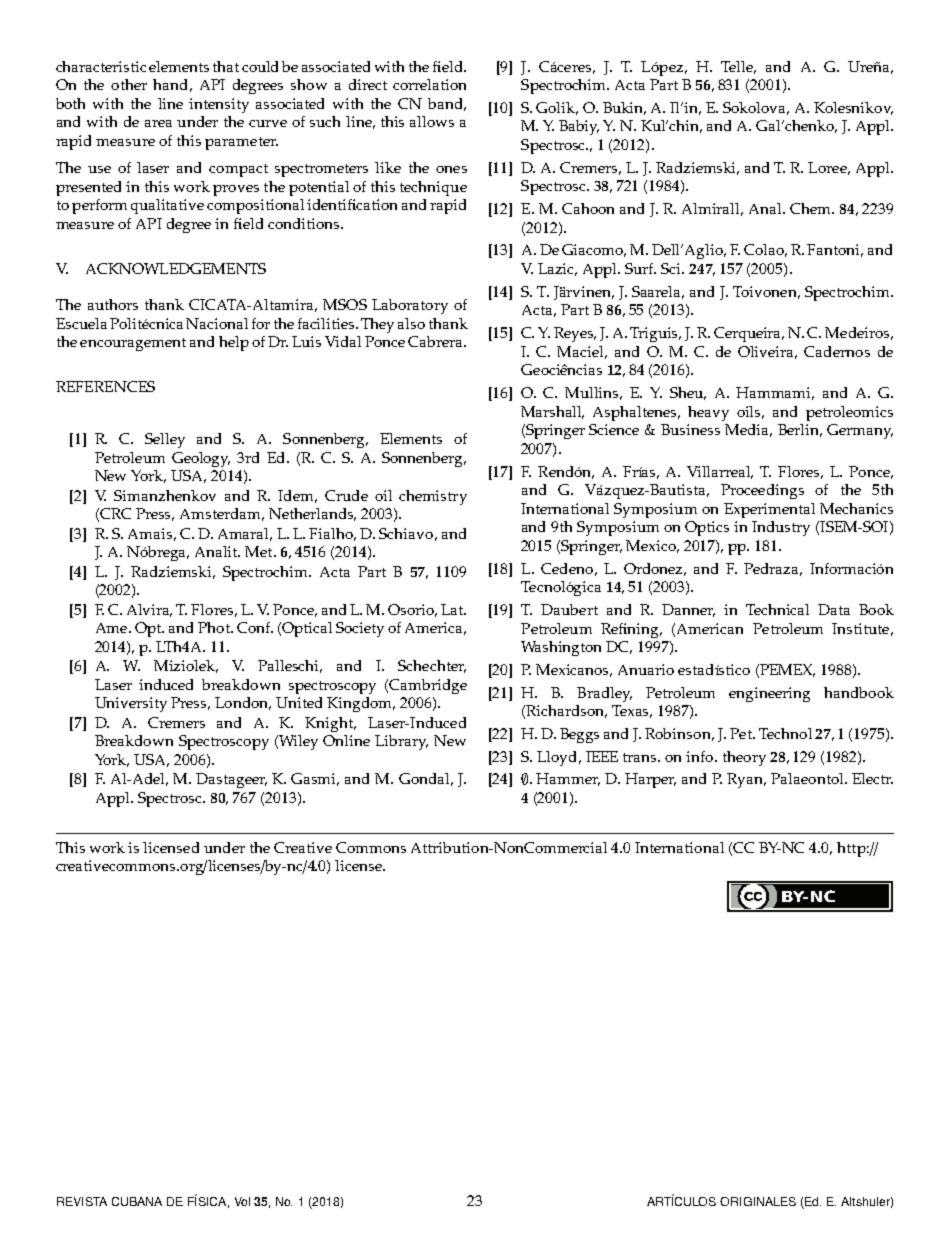 This screenshot has width=952, height=1233. What do you see at coordinates (242, 1201) in the screenshot?
I see `Vol` at bounding box center [242, 1201].
